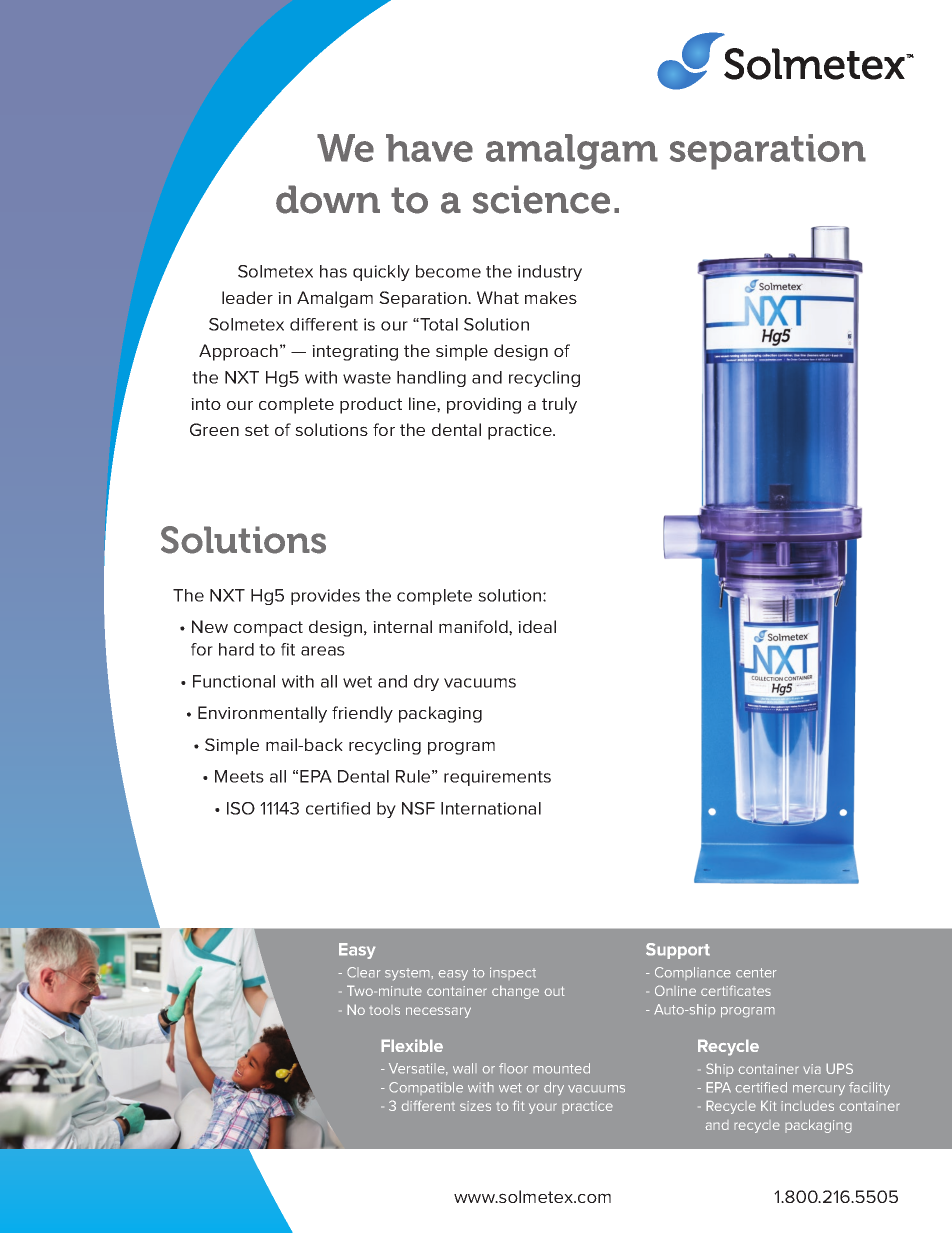  I want to click on compact, so click(268, 629).
